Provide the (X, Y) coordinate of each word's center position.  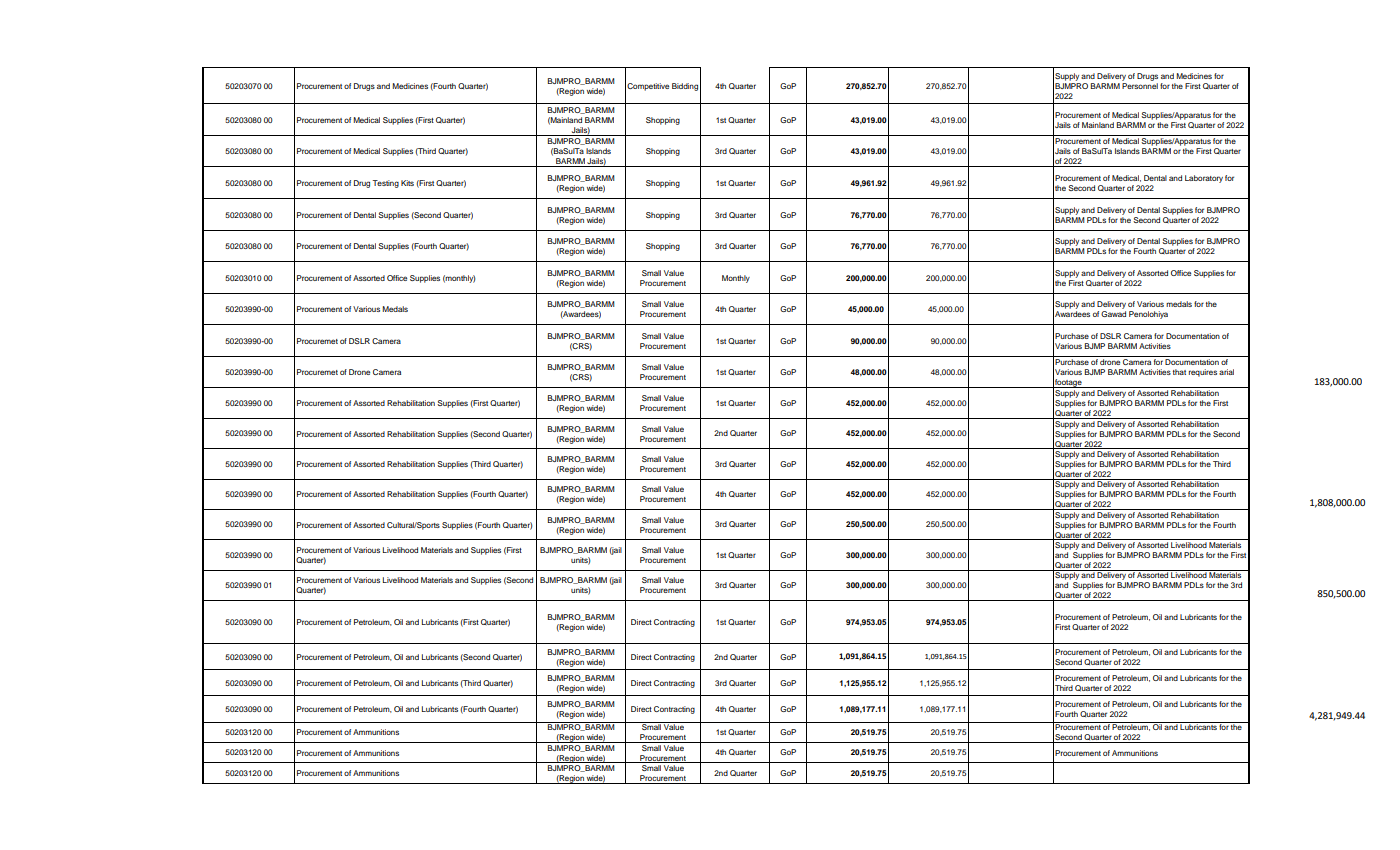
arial (1226, 372)
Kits (407, 183)
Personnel (1140, 86)
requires (1203, 373)
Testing (385, 184)
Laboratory (1204, 179)
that (1179, 372)
